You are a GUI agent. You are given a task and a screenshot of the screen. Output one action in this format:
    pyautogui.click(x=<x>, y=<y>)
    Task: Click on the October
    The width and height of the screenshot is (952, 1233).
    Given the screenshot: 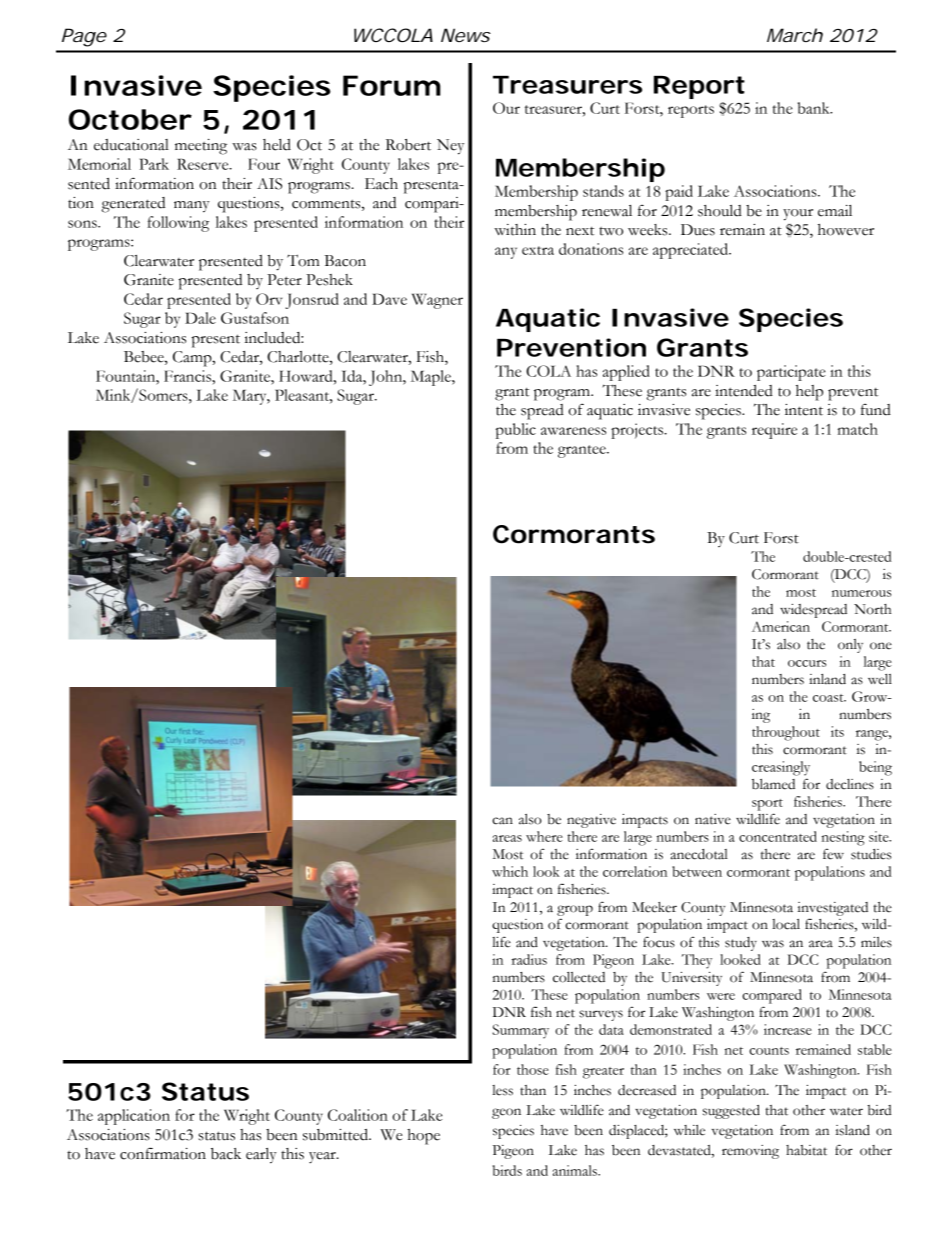 What is the action you would take?
    pyautogui.click(x=130, y=119)
